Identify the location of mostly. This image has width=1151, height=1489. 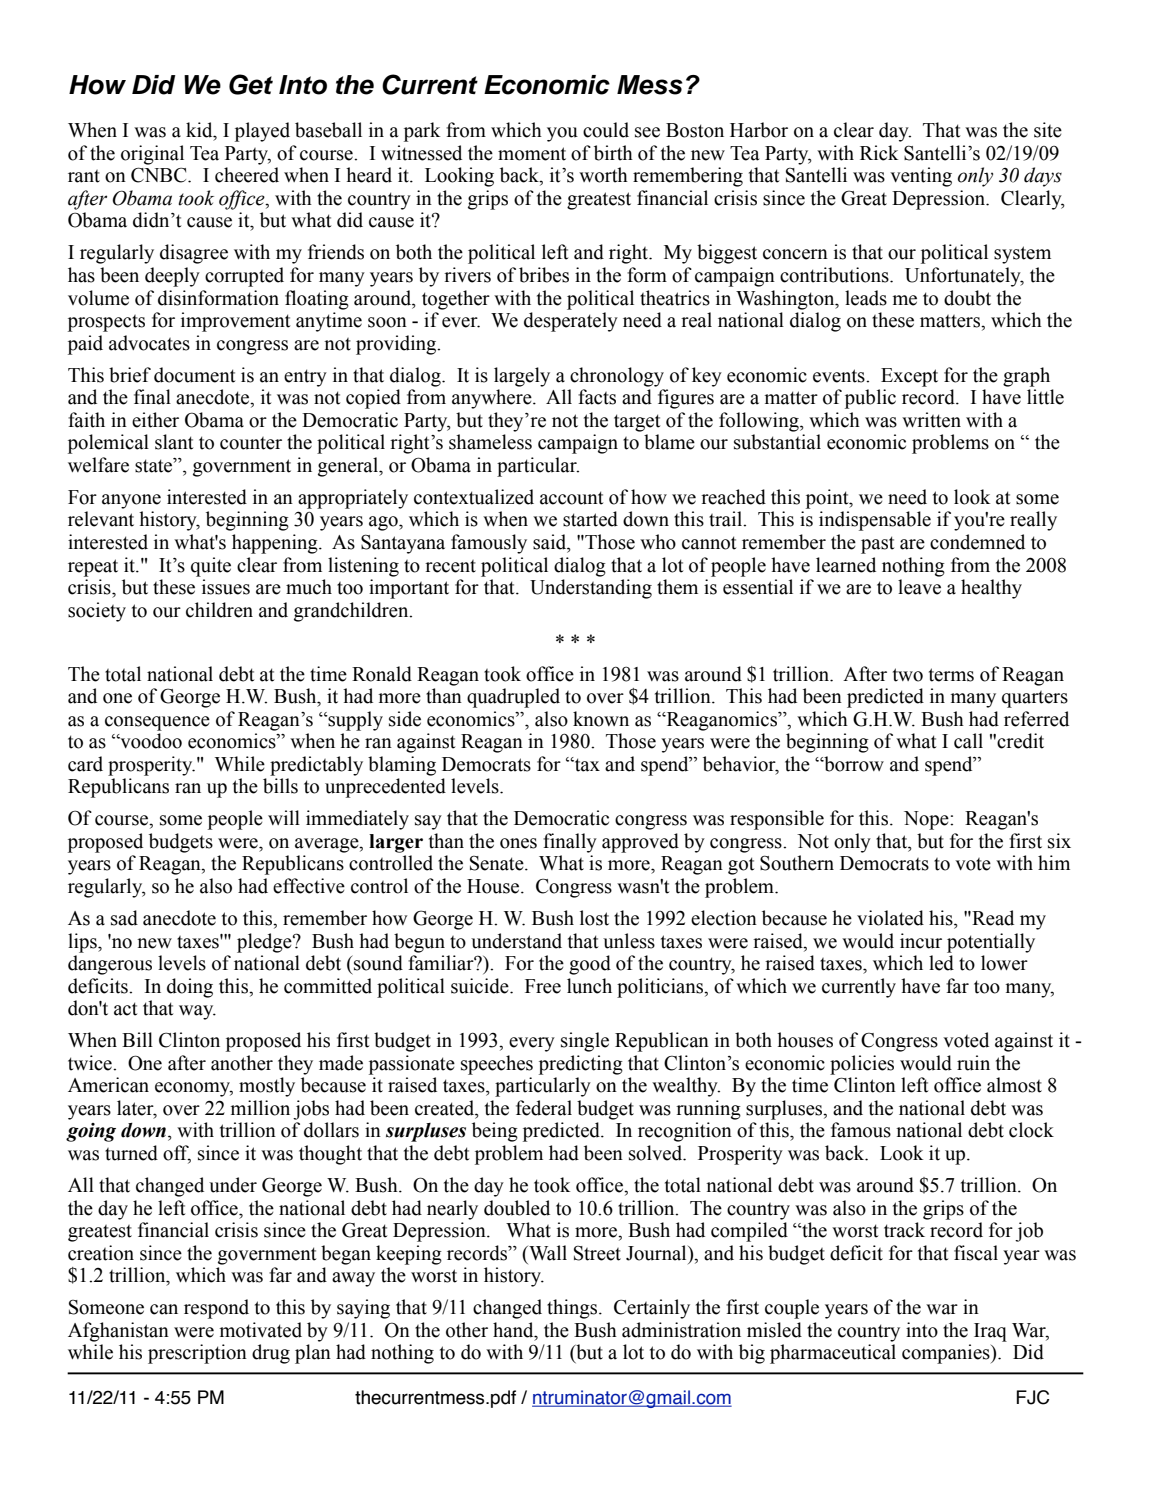
(267, 1087).
